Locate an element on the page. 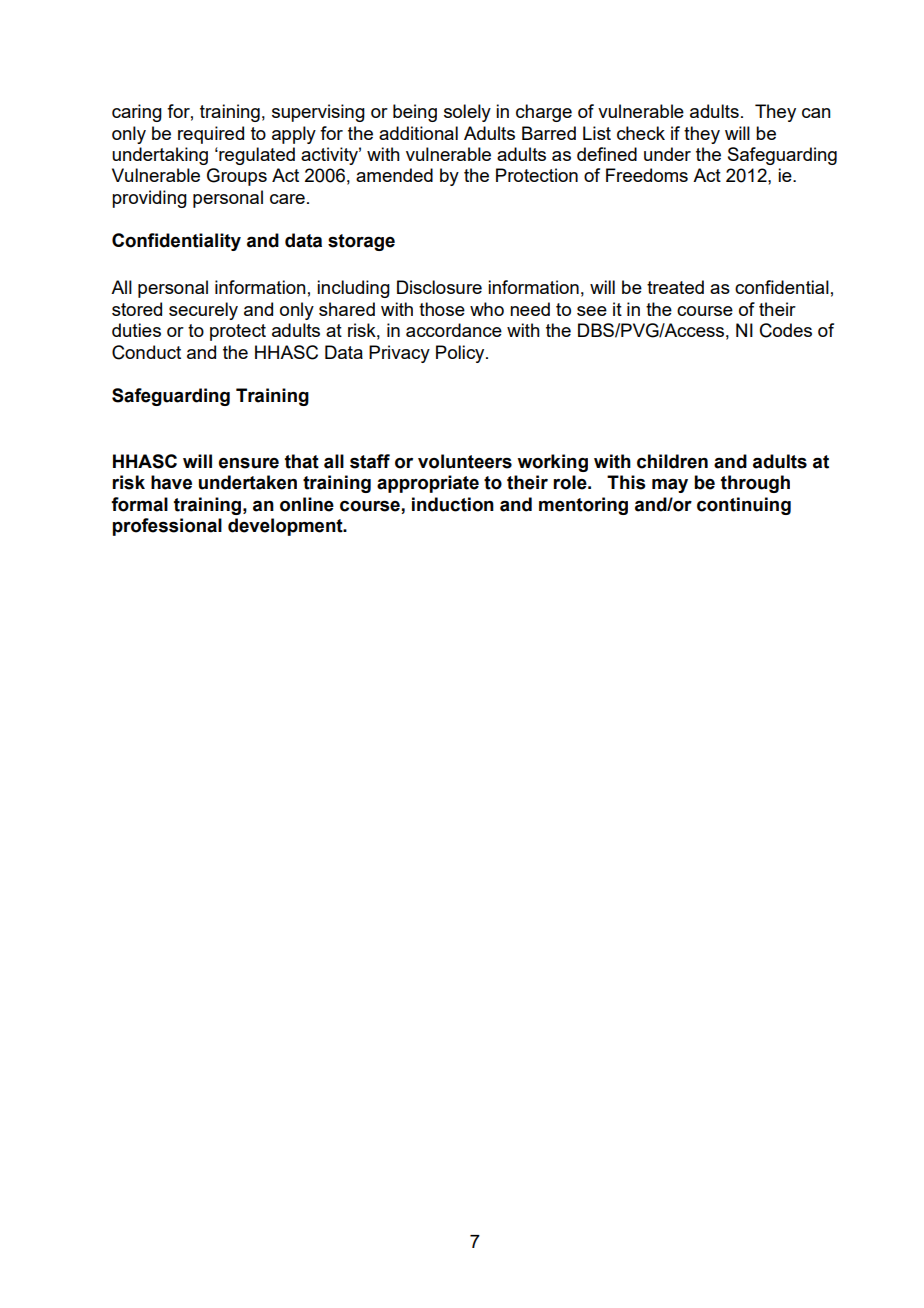  required is located at coordinates (211, 135).
